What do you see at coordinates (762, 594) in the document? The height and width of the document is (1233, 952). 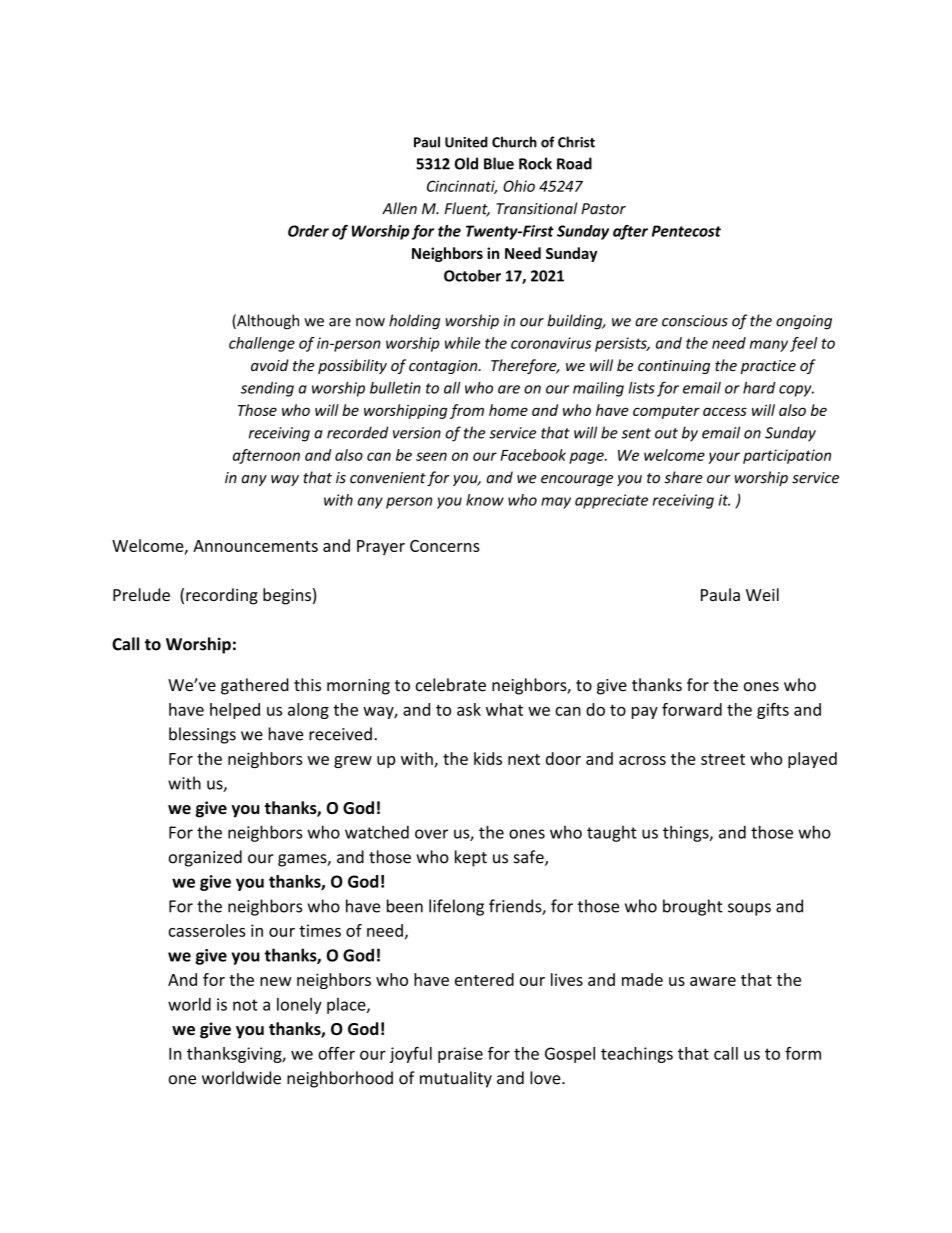 I see `Weil` at bounding box center [762, 594].
